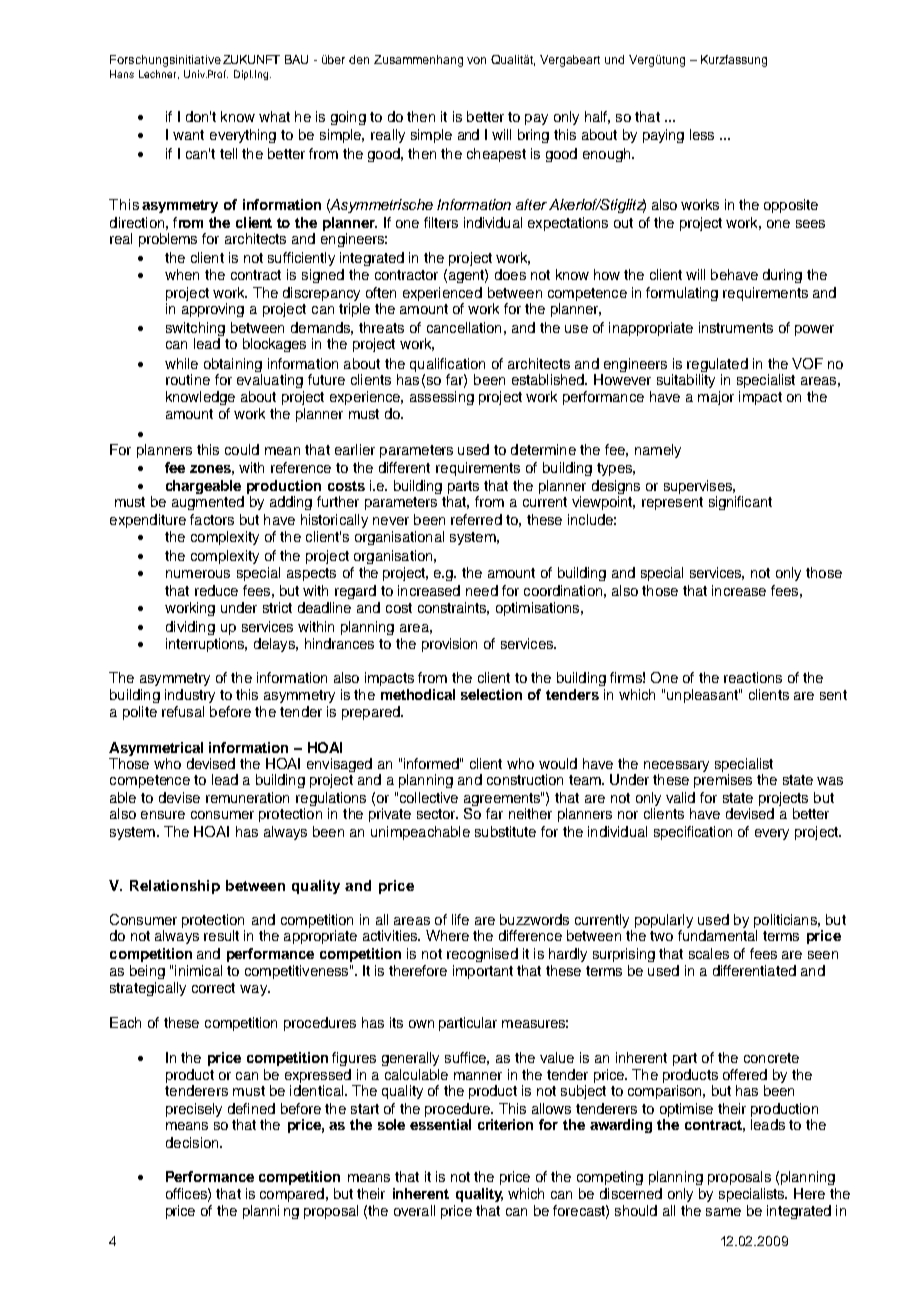  I want to click on criterion, so click(505, 1124).
